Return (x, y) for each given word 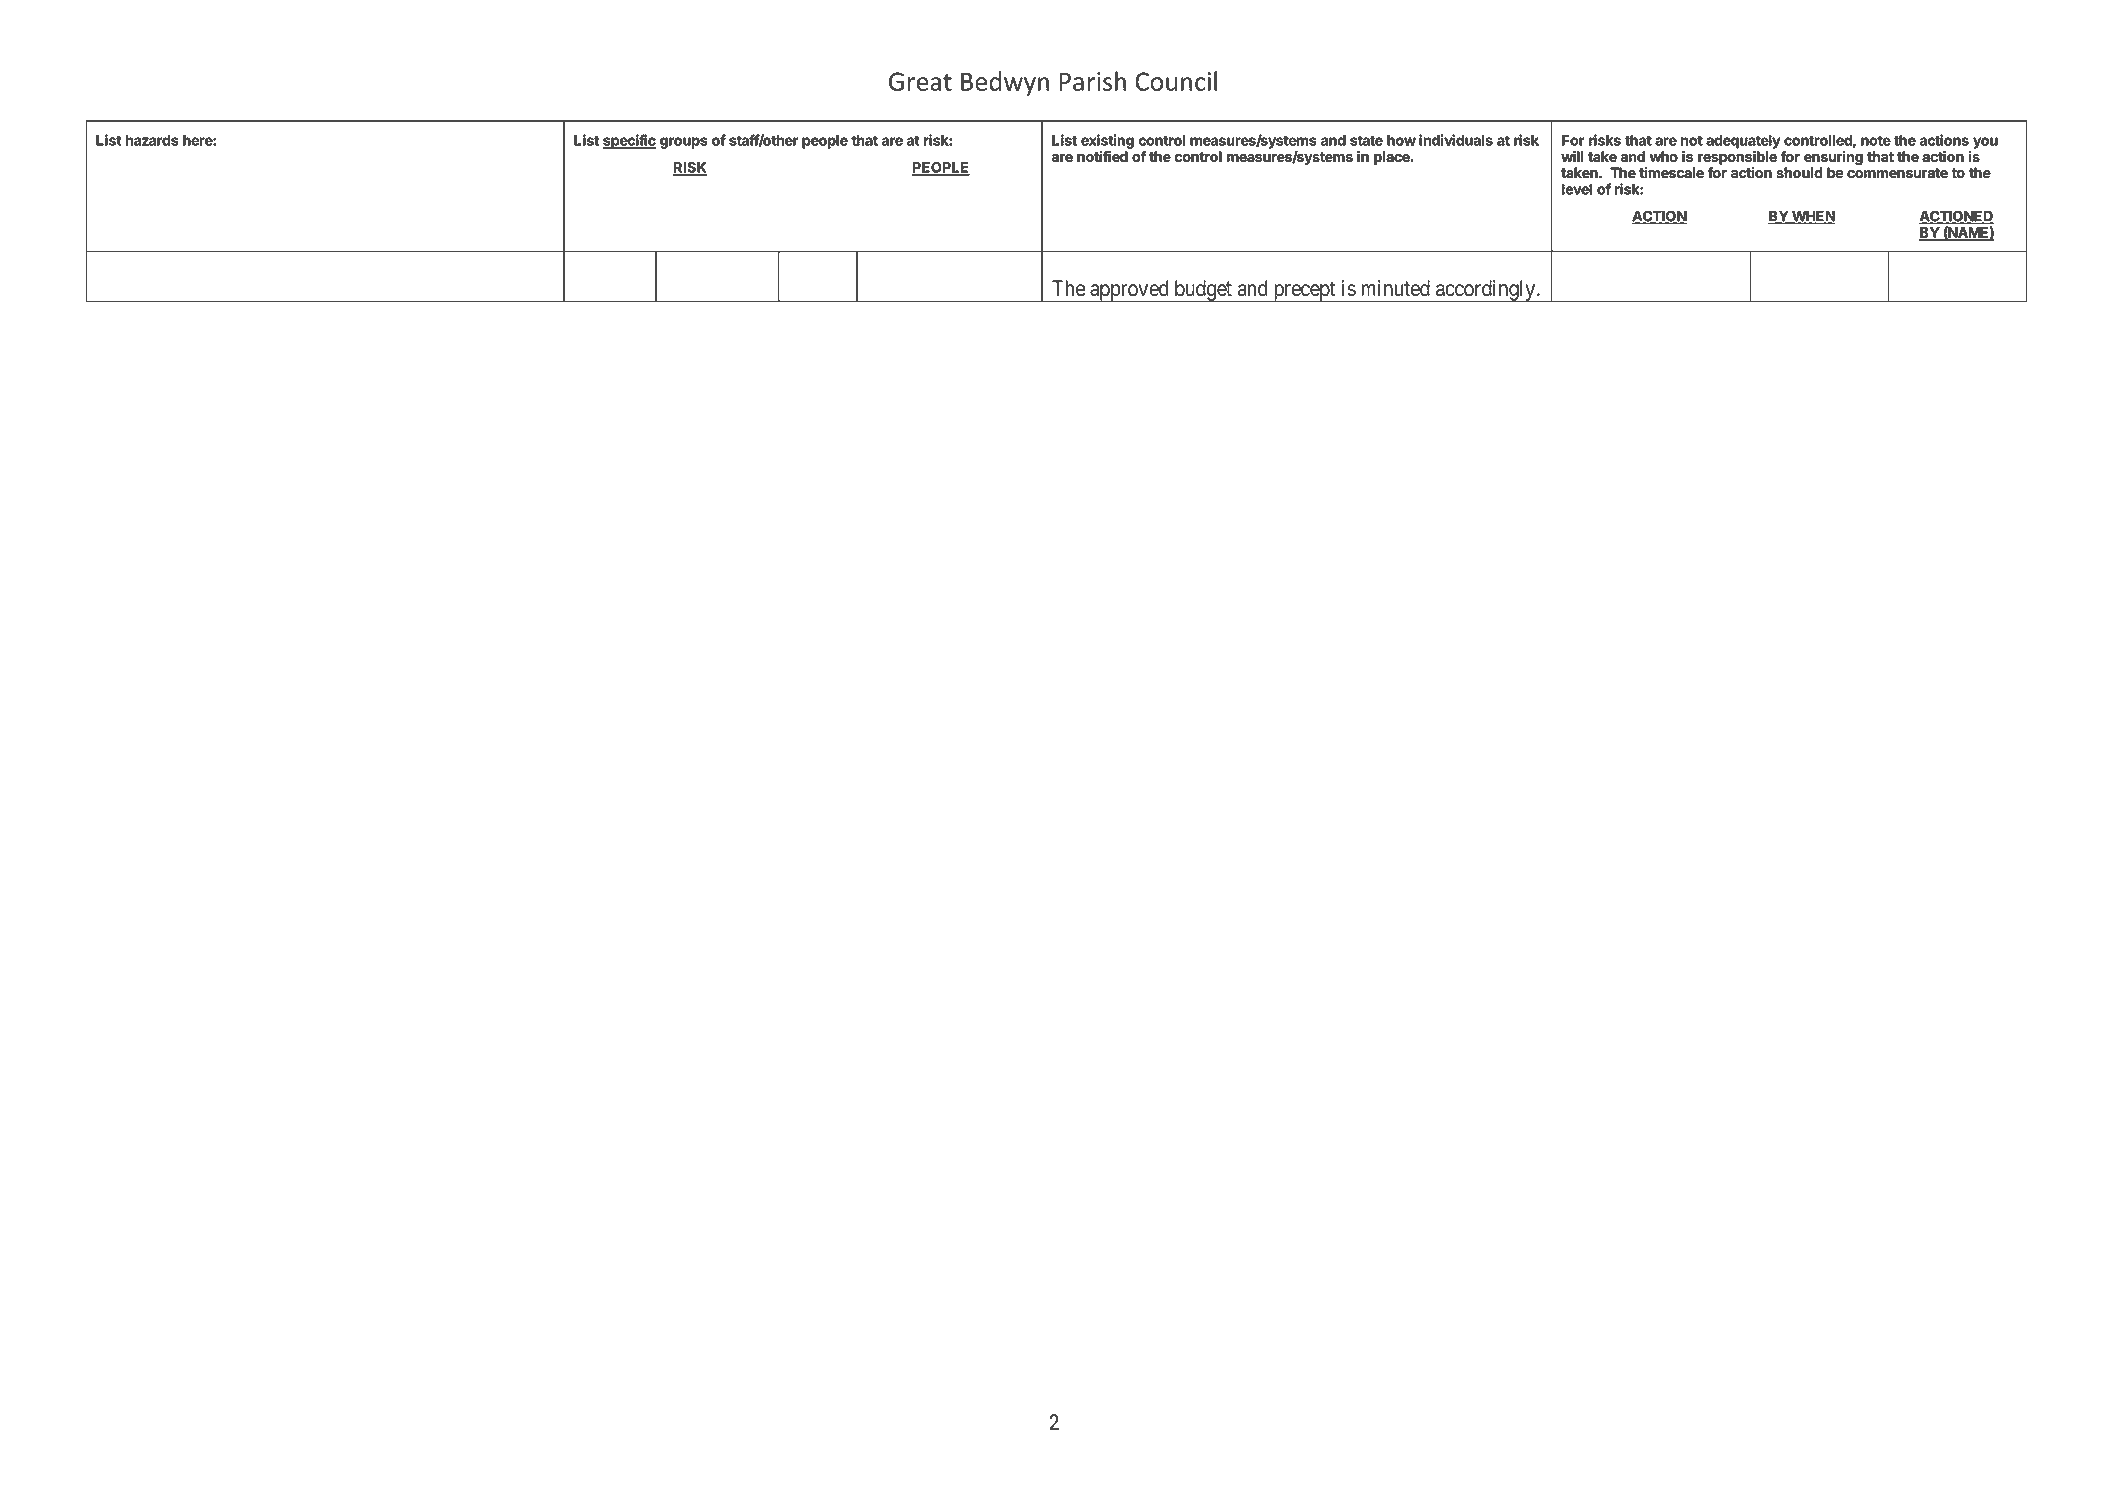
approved (1129, 291)
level (1577, 189)
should (1800, 172)
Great (920, 81)
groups (683, 143)
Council (1176, 81)
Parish (1092, 81)
